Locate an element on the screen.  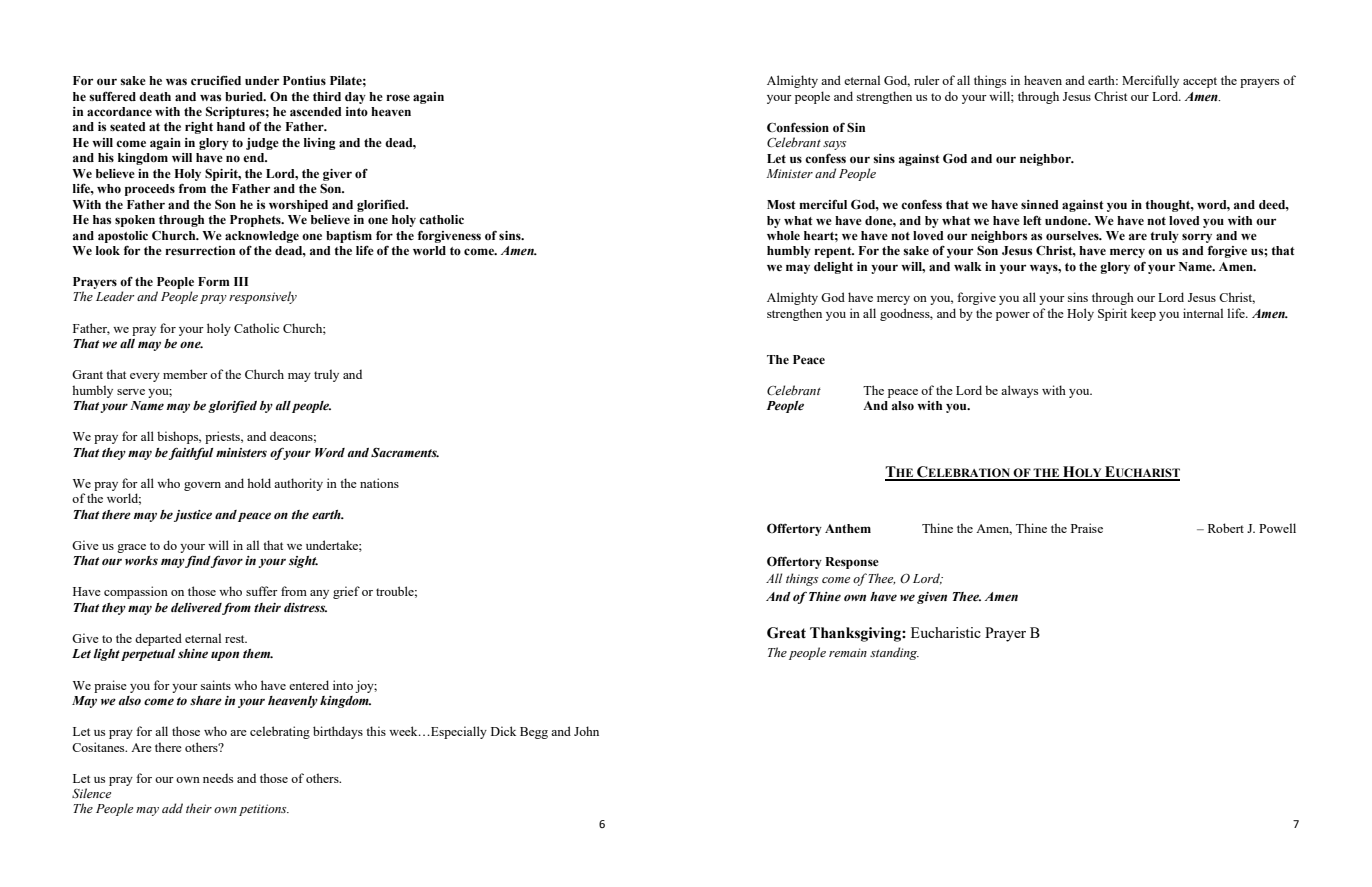
III is located at coordinates (241, 281).
